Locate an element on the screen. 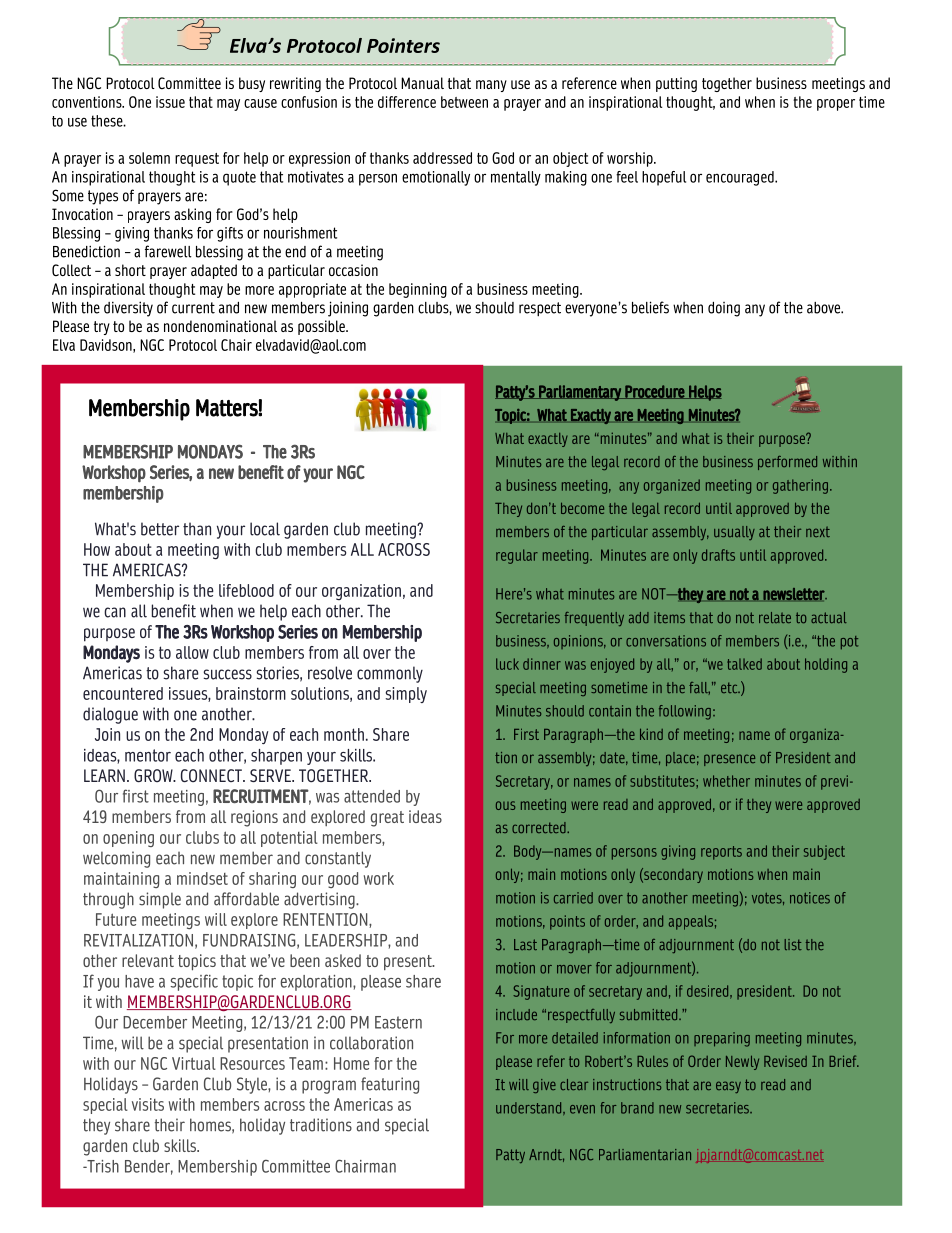 The height and width of the screenshot is (1233, 952). doing is located at coordinates (724, 309).
